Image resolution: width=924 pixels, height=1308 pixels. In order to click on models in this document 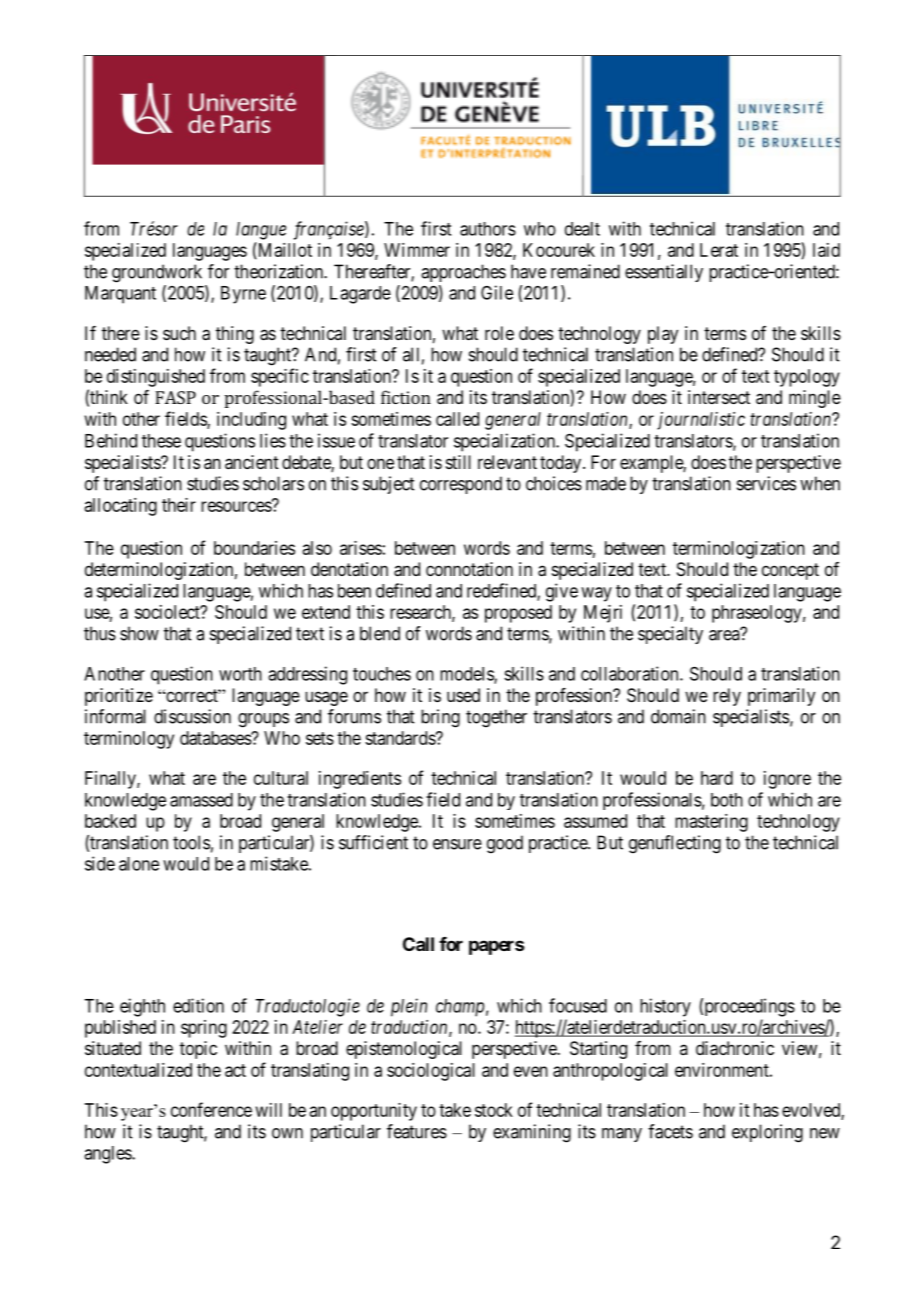, I will do `click(467, 675)`.
